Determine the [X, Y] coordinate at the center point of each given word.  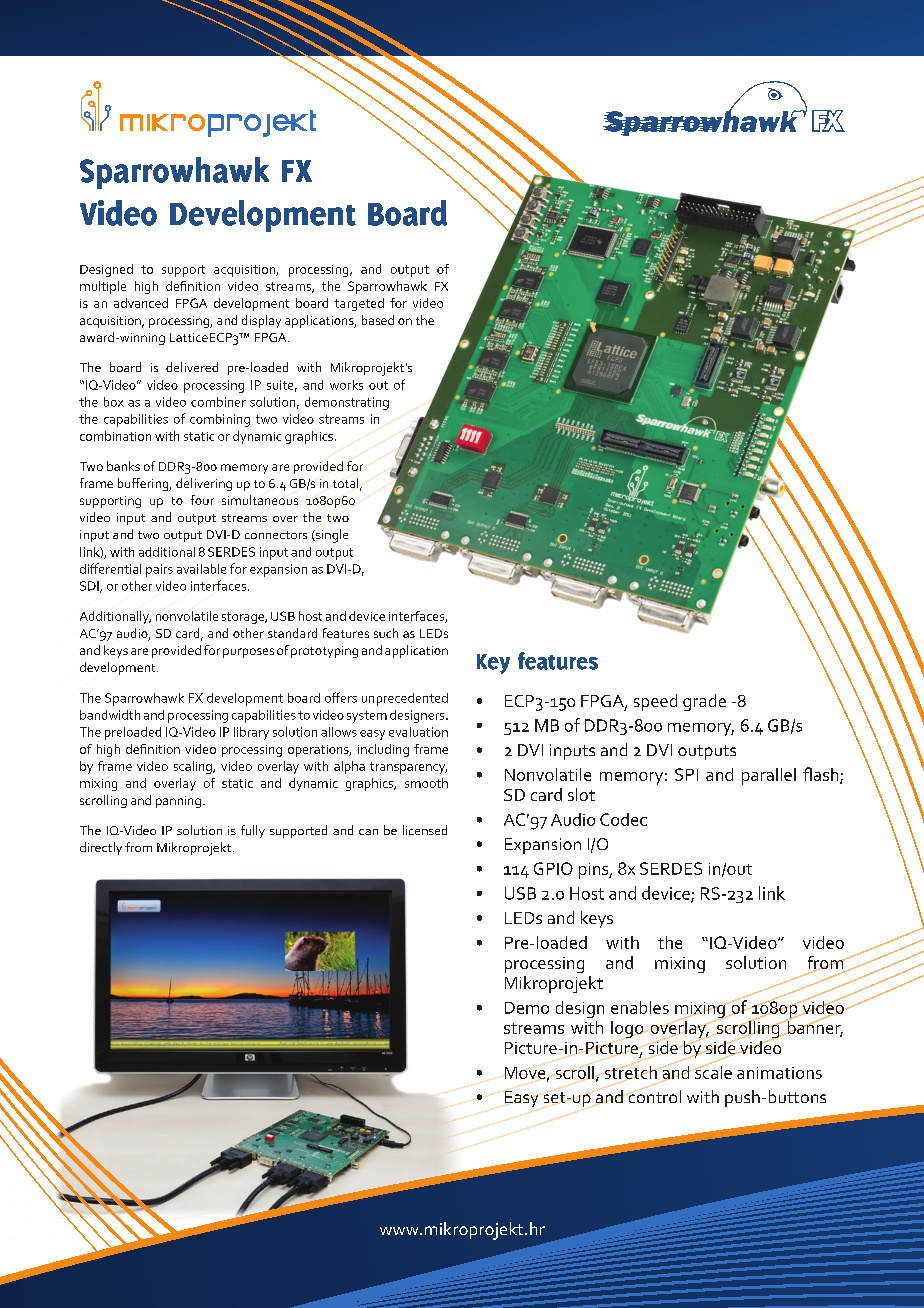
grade [704, 702]
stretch [632, 1071]
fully [253, 831]
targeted [359, 304]
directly [101, 848]
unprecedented [405, 699]
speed [655, 702]
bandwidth [110, 715]
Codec [623, 819]
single [331, 536]
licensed [425, 830]
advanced [141, 303]
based [378, 320]
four [202, 500]
